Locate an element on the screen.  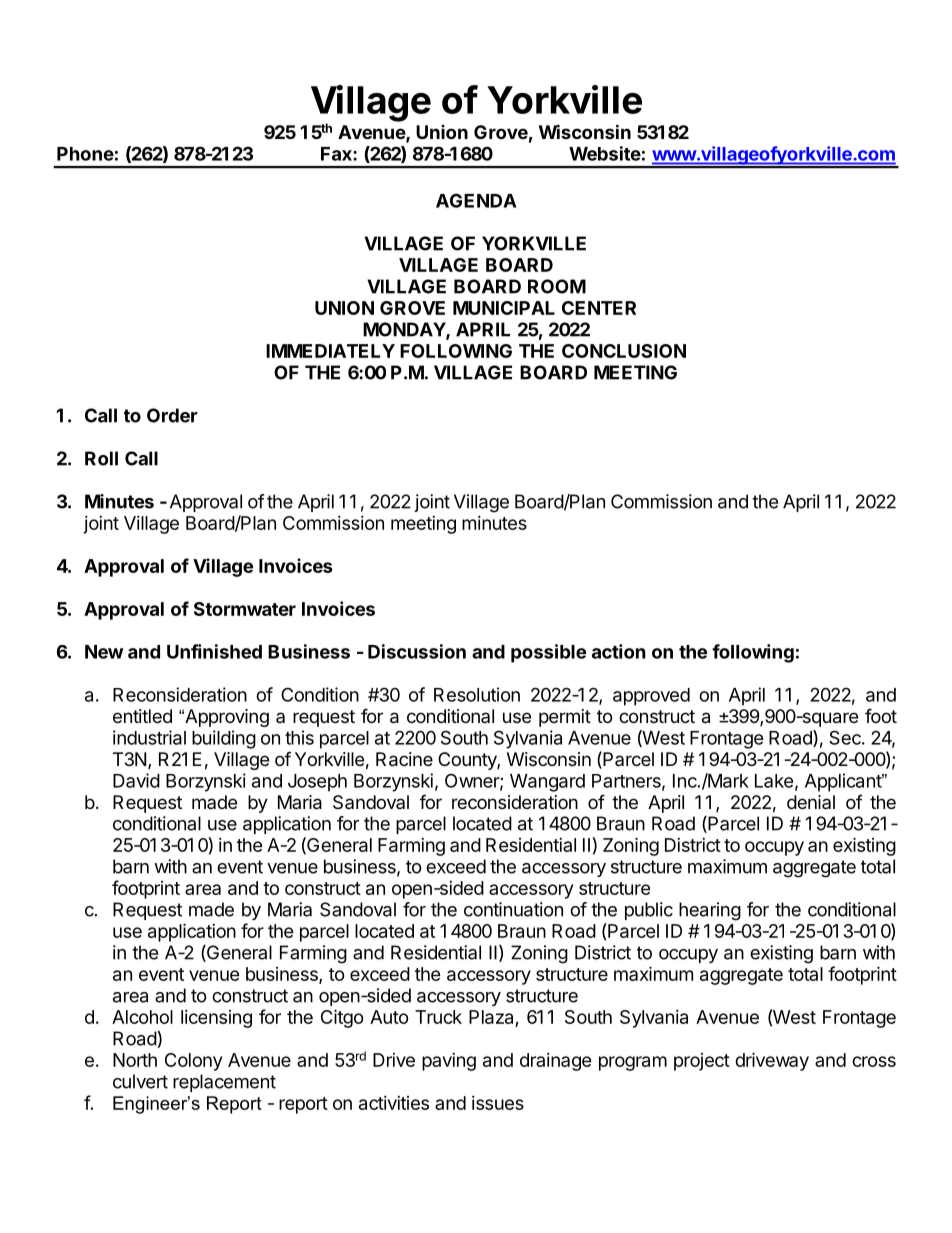
action is located at coordinates (619, 651).
